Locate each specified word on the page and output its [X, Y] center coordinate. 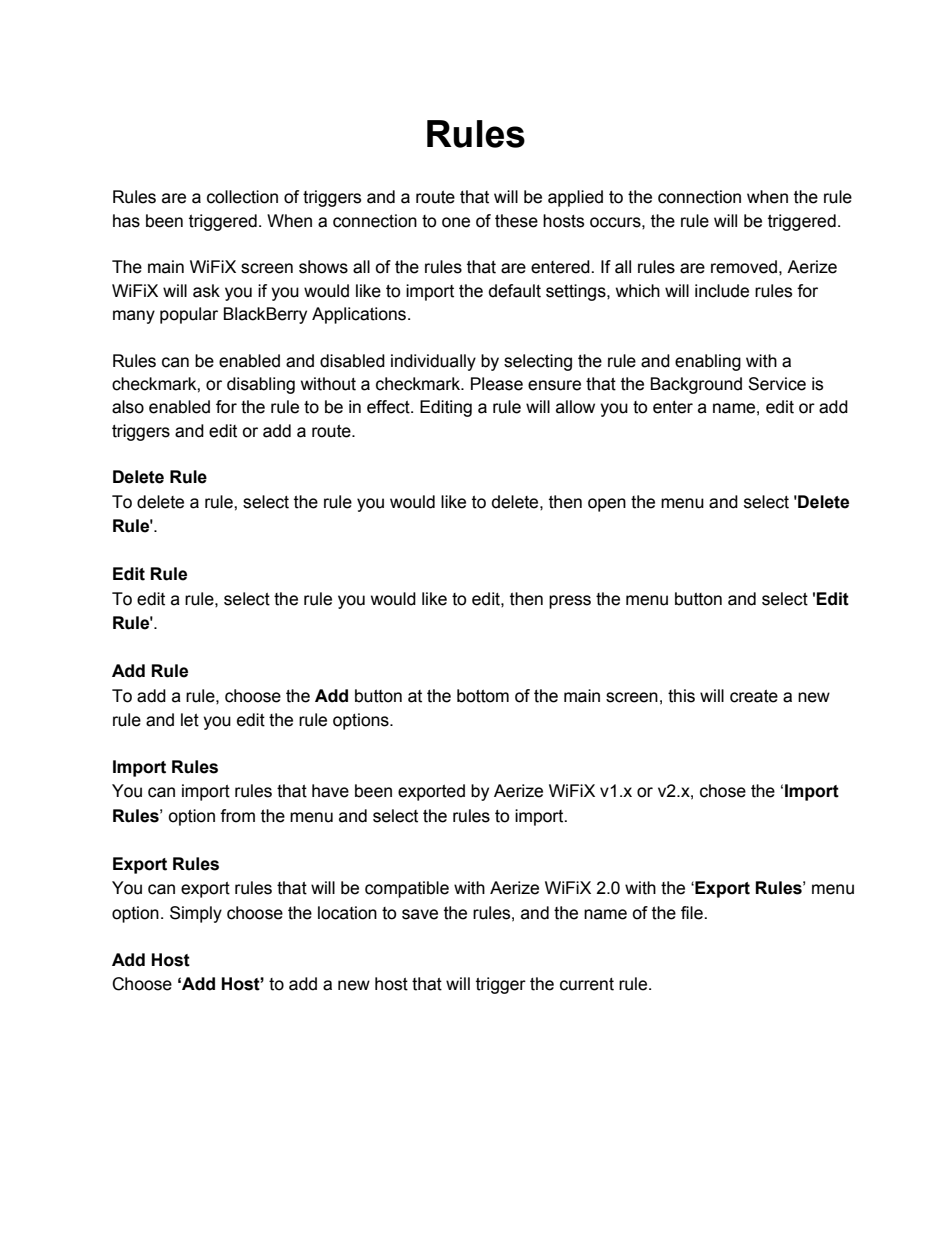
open [607, 505]
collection [242, 197]
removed [744, 267]
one [456, 222]
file [693, 913]
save [420, 914]
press [570, 602]
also [128, 407]
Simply [196, 914]
